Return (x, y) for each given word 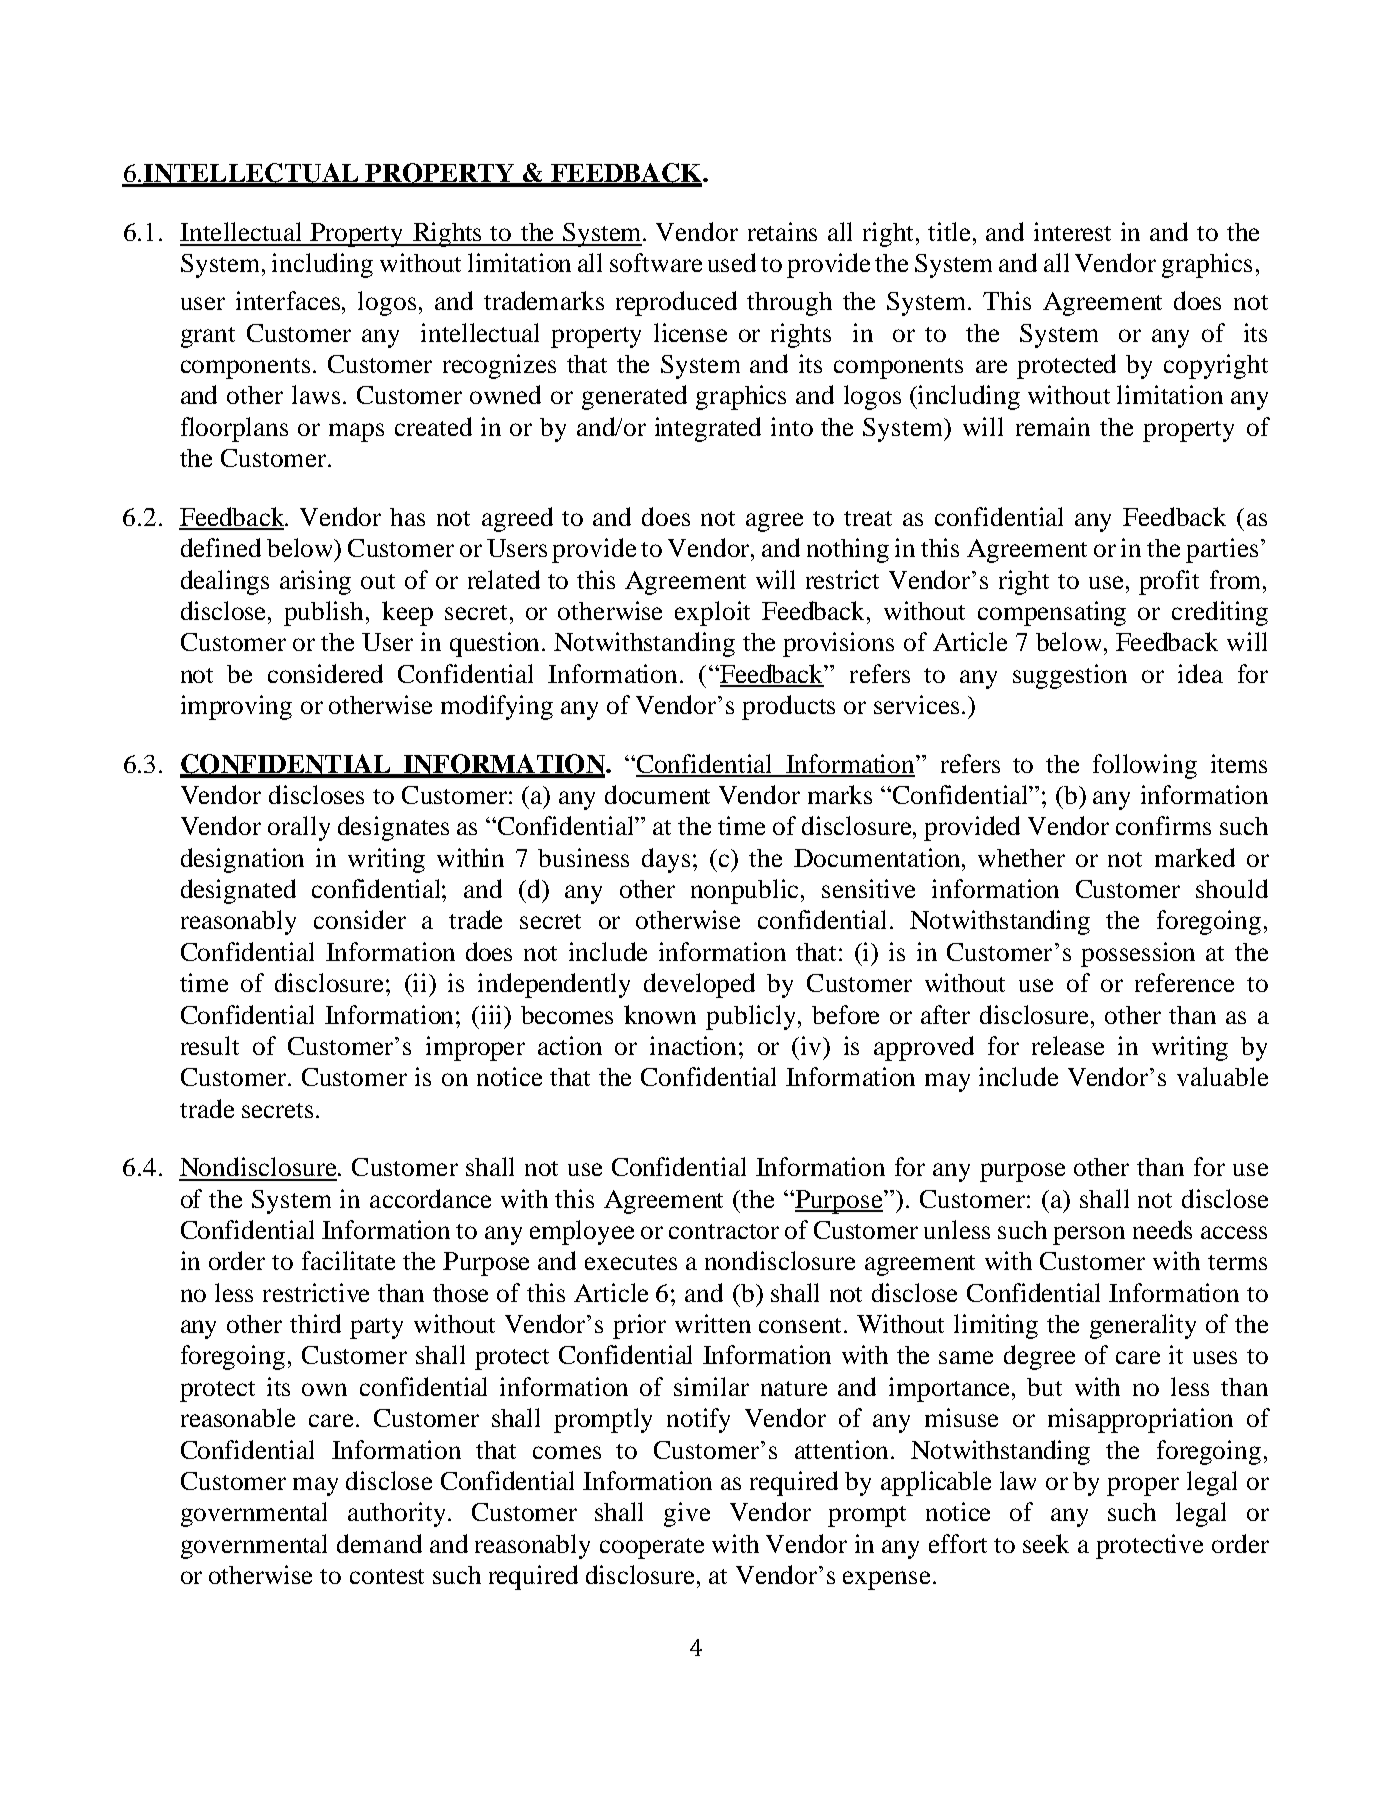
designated (238, 891)
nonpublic (744, 891)
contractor (724, 1231)
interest (1072, 231)
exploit (712, 613)
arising (315, 582)
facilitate (348, 1260)
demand (379, 1543)
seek (1046, 1543)
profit (1169, 582)
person (1089, 1235)
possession (1138, 954)
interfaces (289, 300)
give (687, 1514)
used (732, 262)
